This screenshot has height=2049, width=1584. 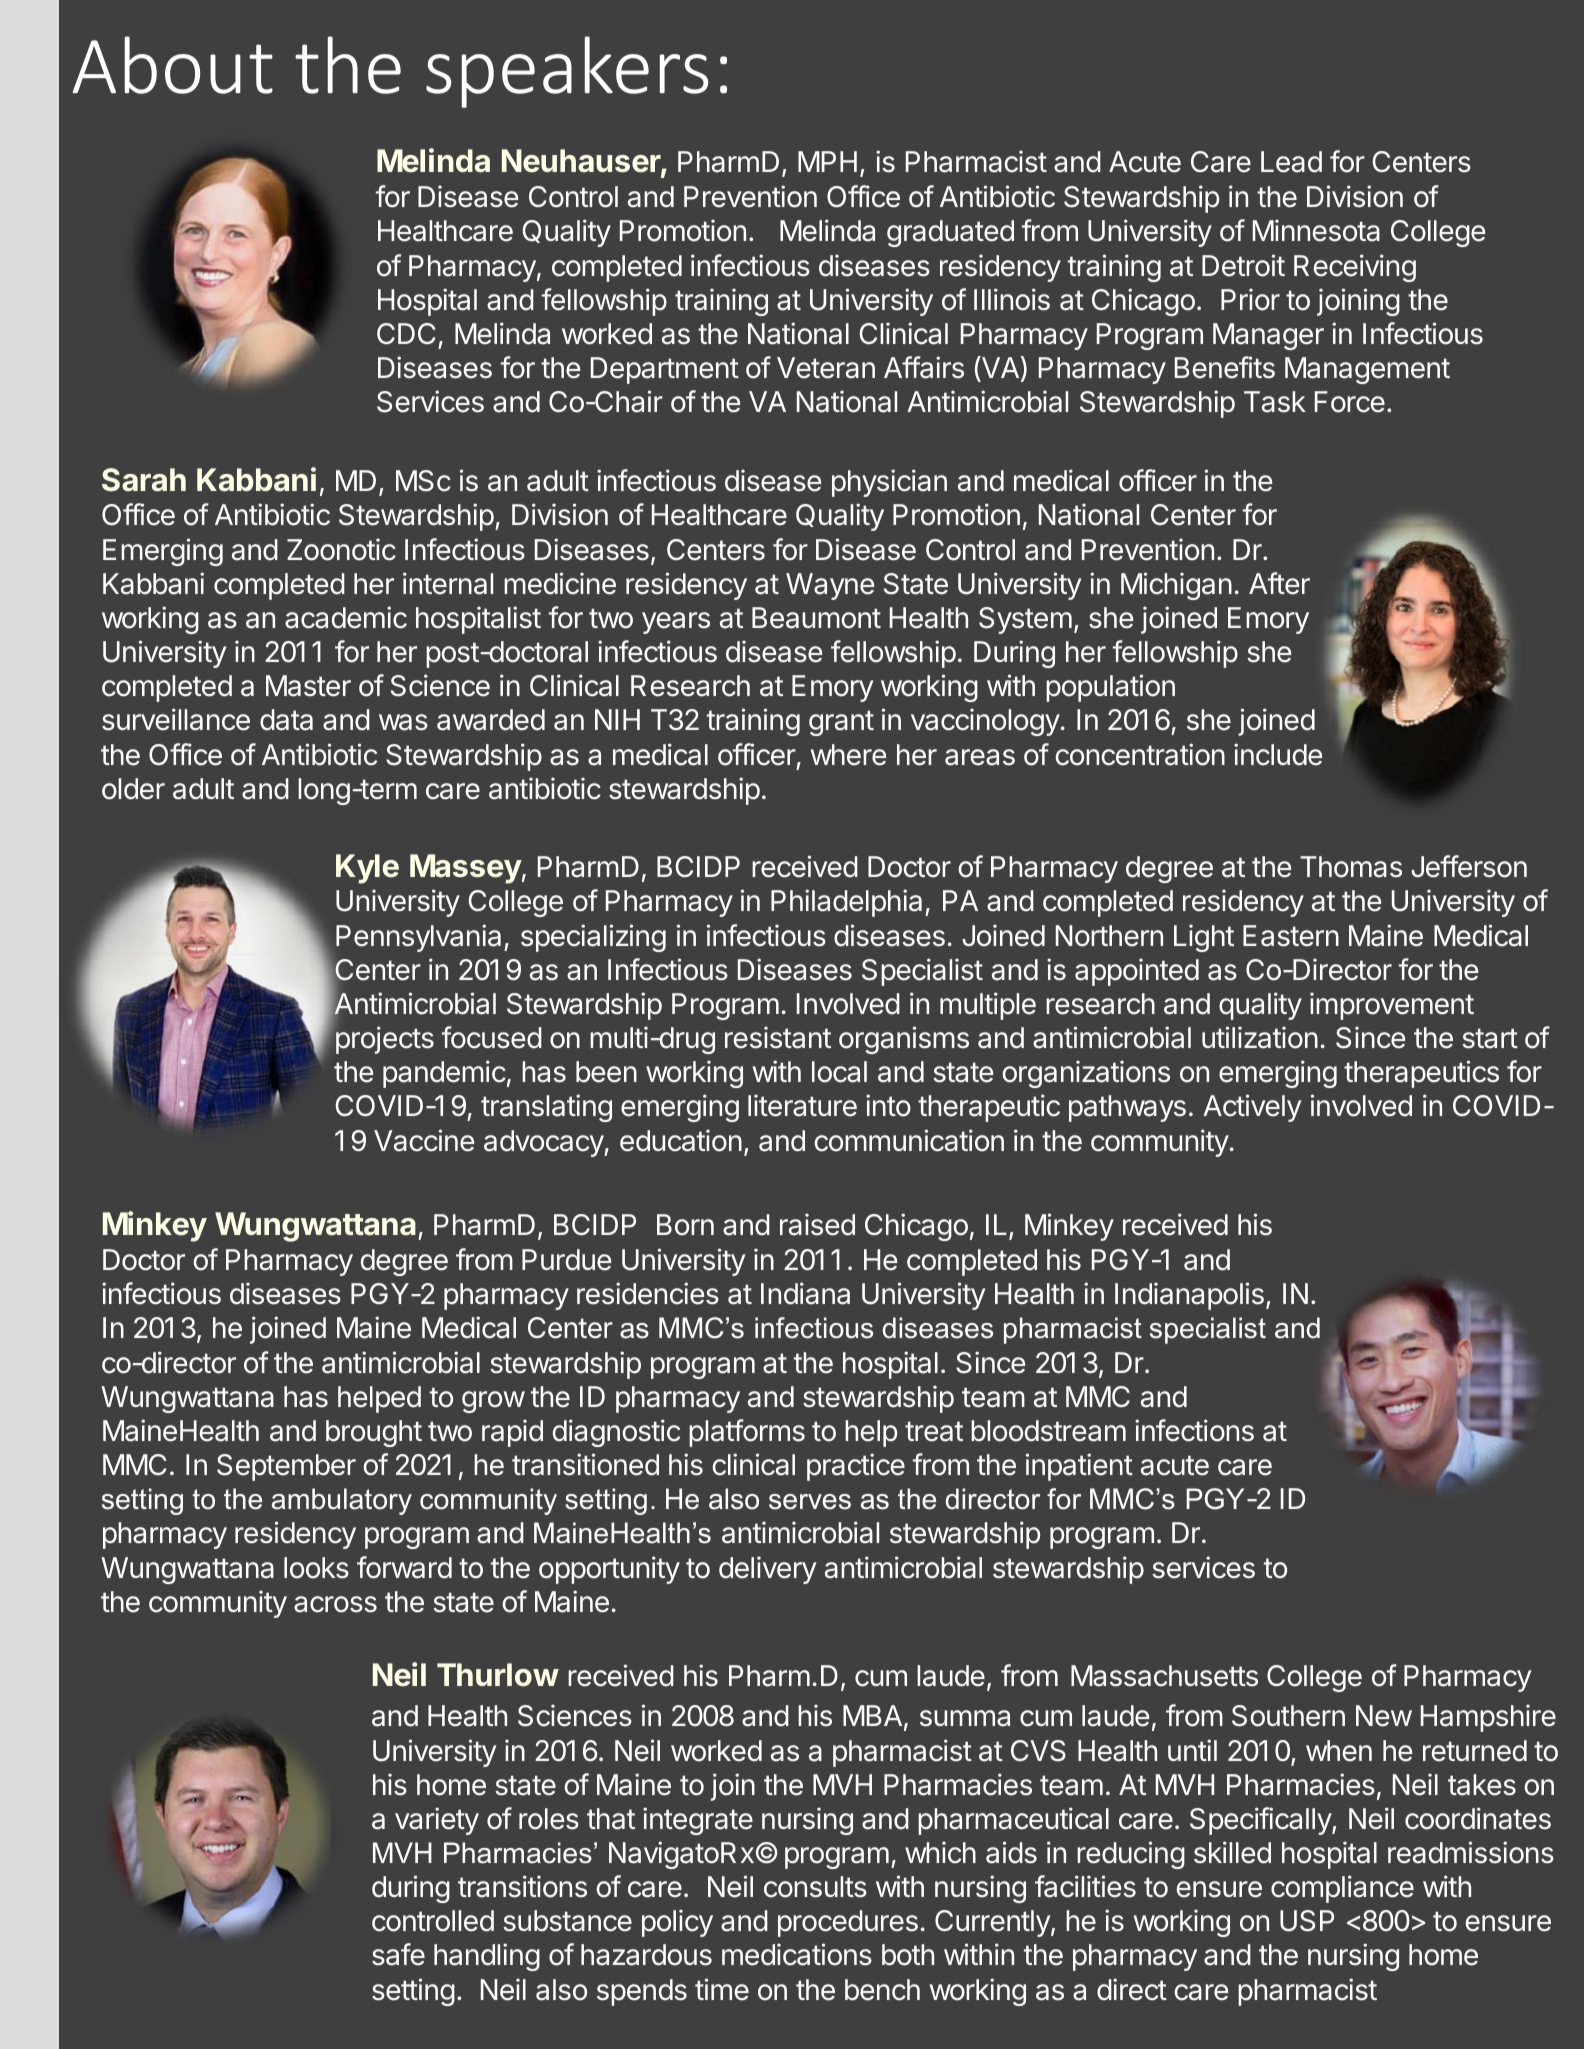 What do you see at coordinates (1194, 1430) in the screenshot?
I see `infections` at bounding box center [1194, 1430].
